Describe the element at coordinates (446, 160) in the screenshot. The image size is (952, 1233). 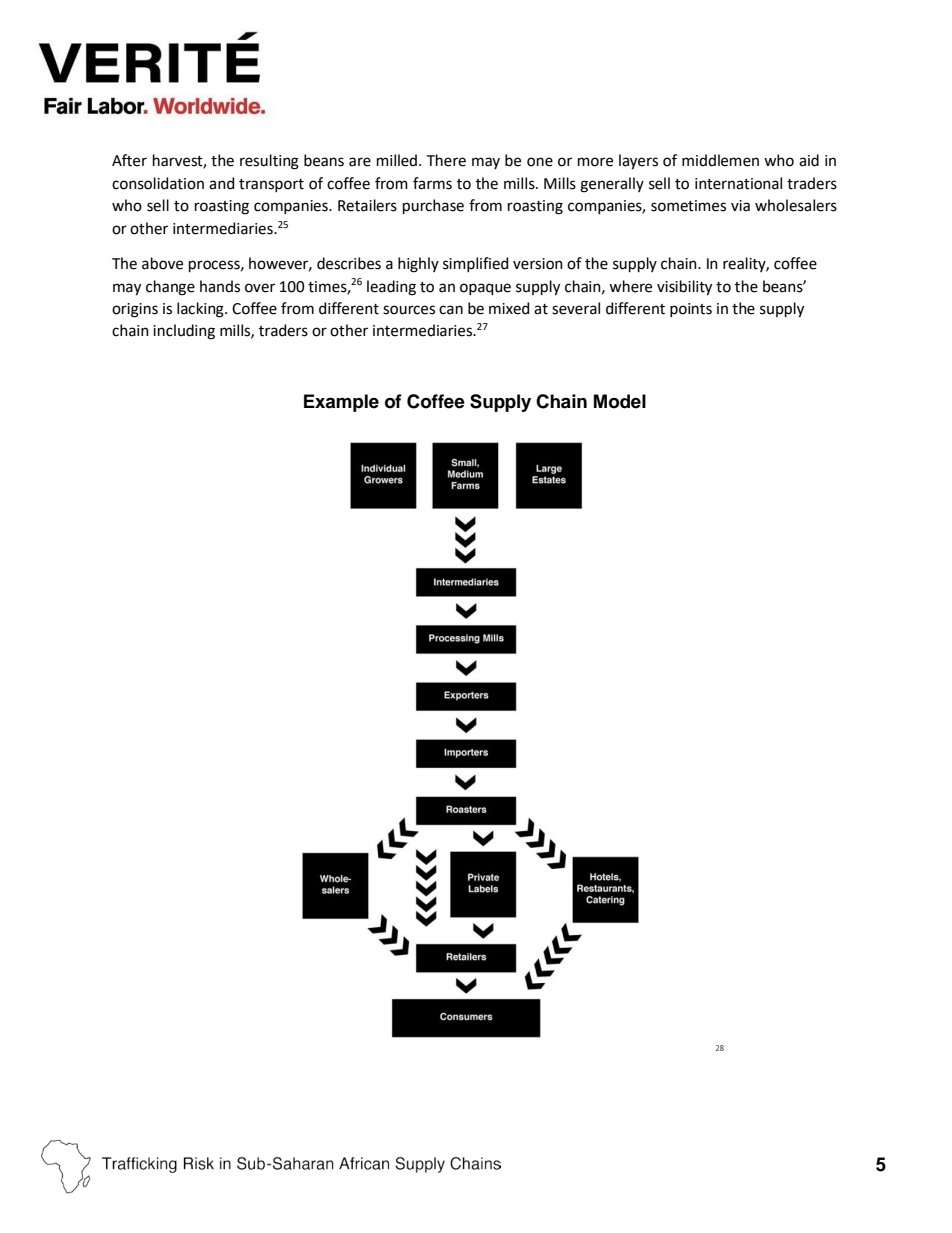
I see `There` at that location.
